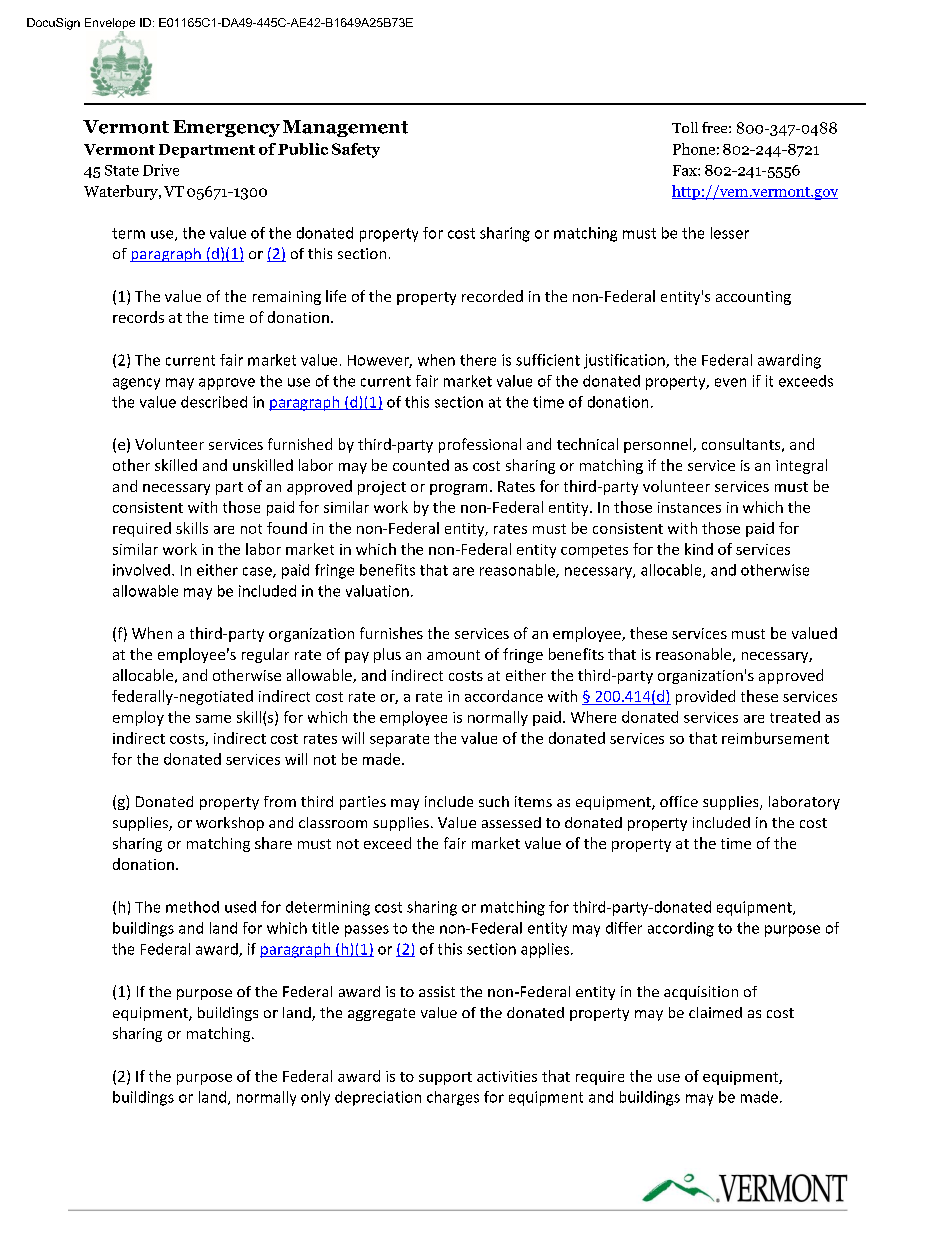 This document has height=1233, width=952. Describe the element at coordinates (161, 170) in the document. I see `Drive` at that location.
